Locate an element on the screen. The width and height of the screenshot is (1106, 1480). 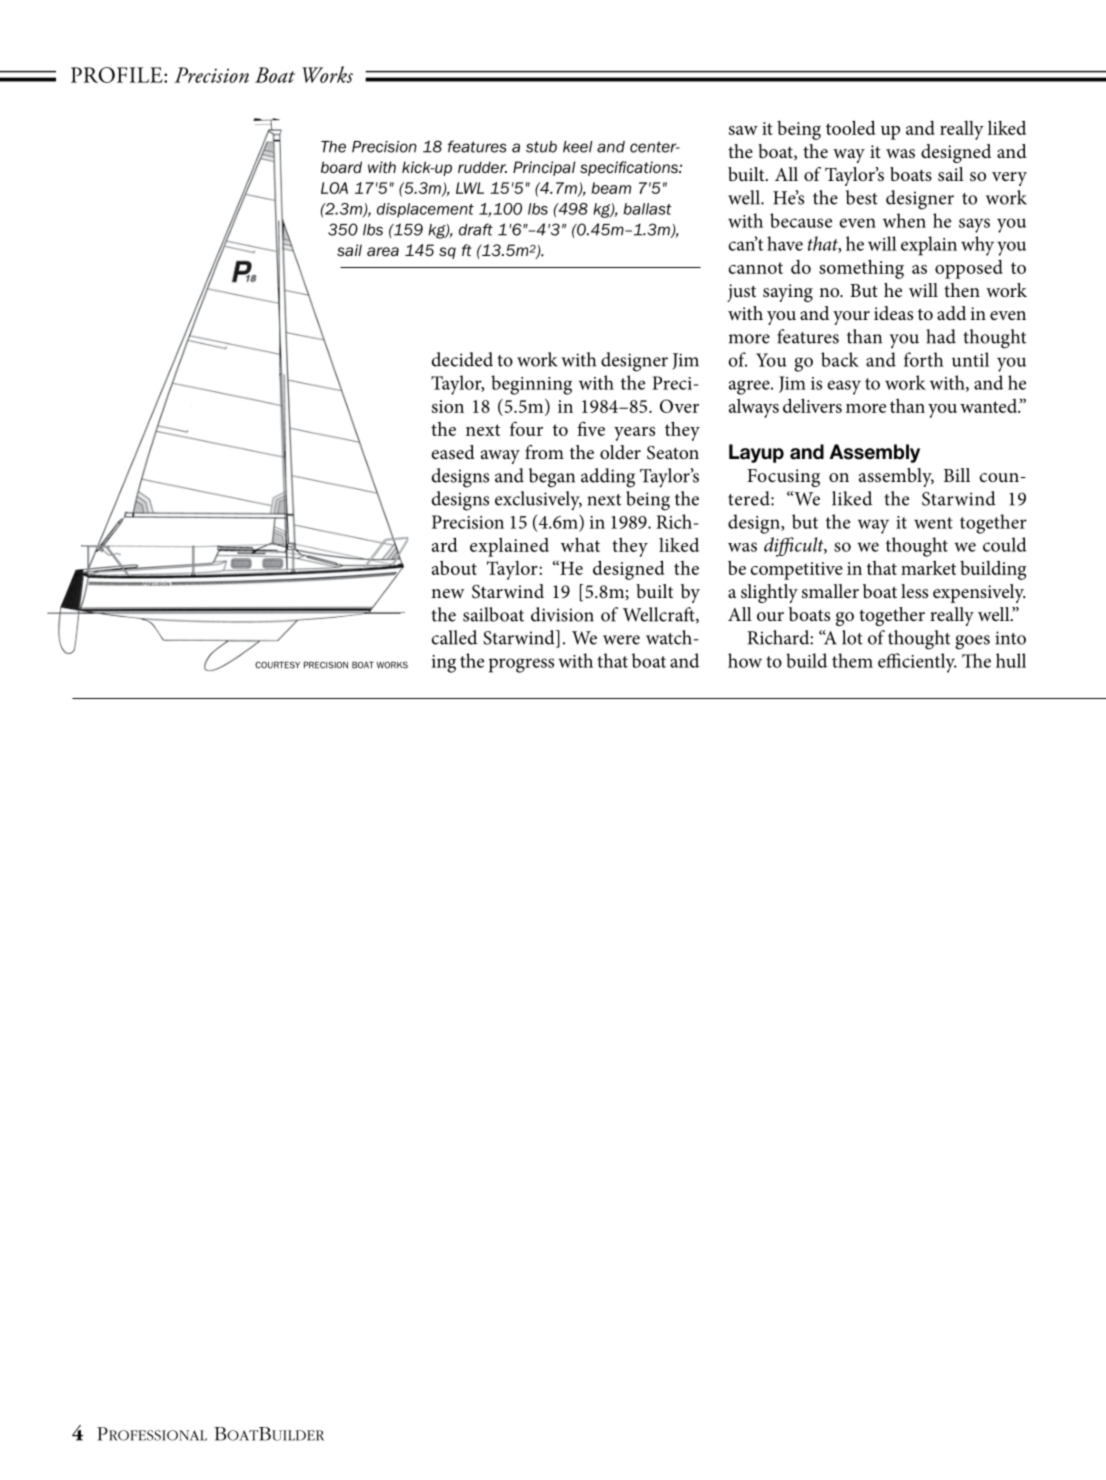
eased is located at coordinates (453, 452).
